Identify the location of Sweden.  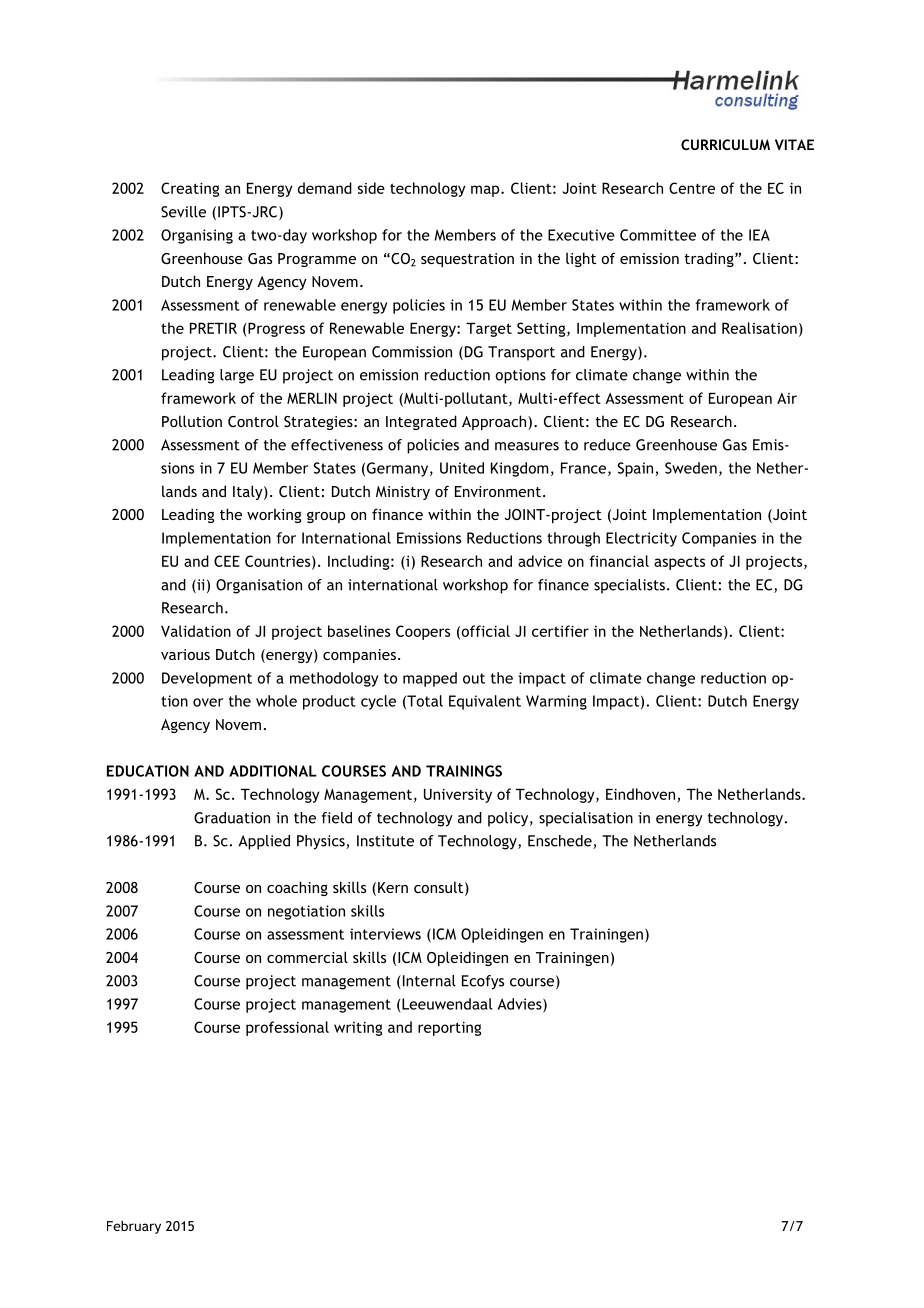
(691, 468).
